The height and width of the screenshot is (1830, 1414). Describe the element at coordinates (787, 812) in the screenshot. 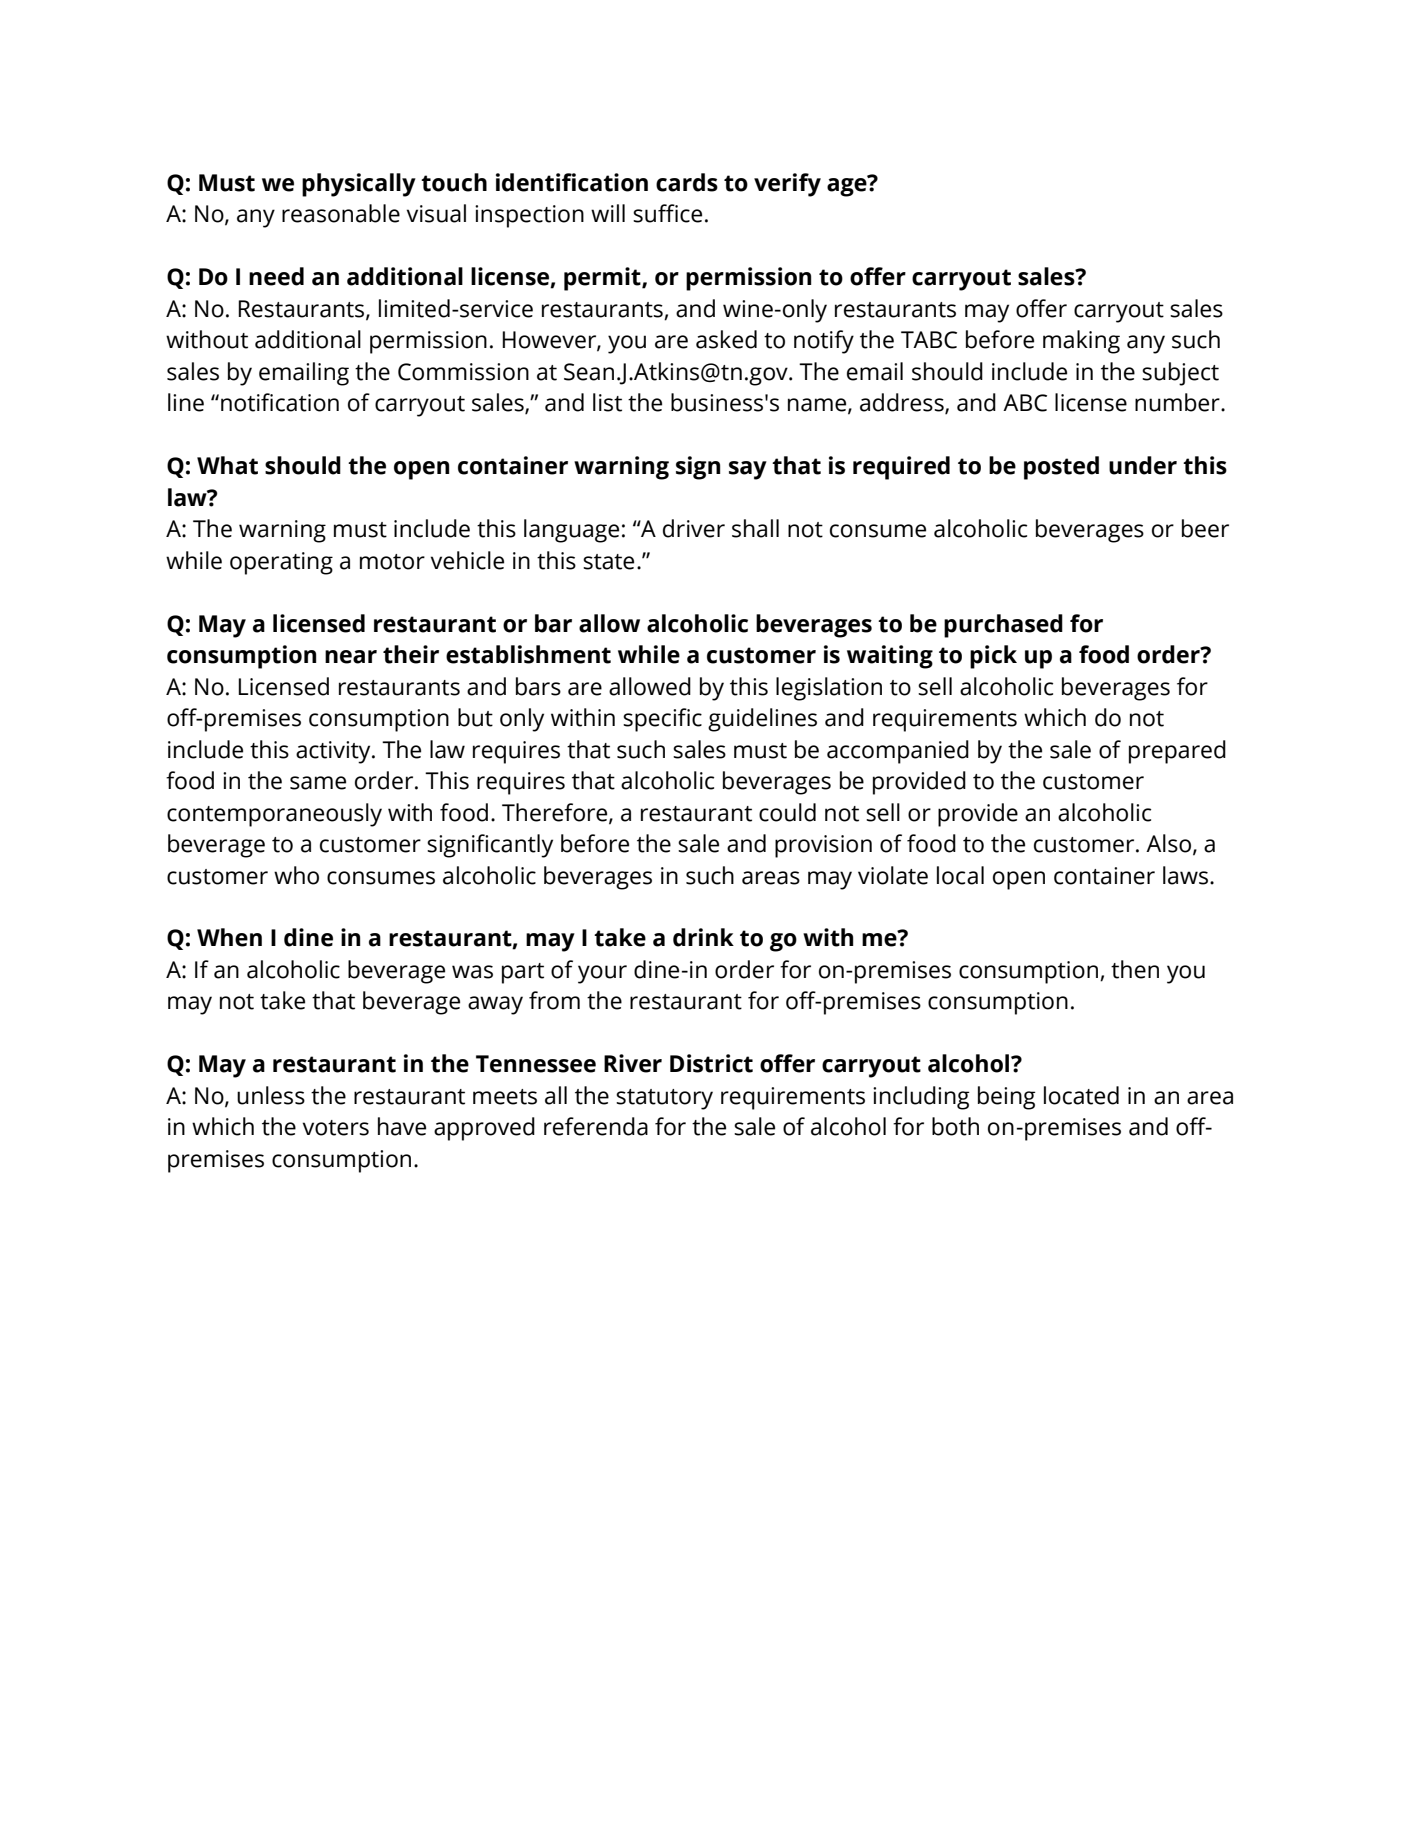

I see `could` at that location.
